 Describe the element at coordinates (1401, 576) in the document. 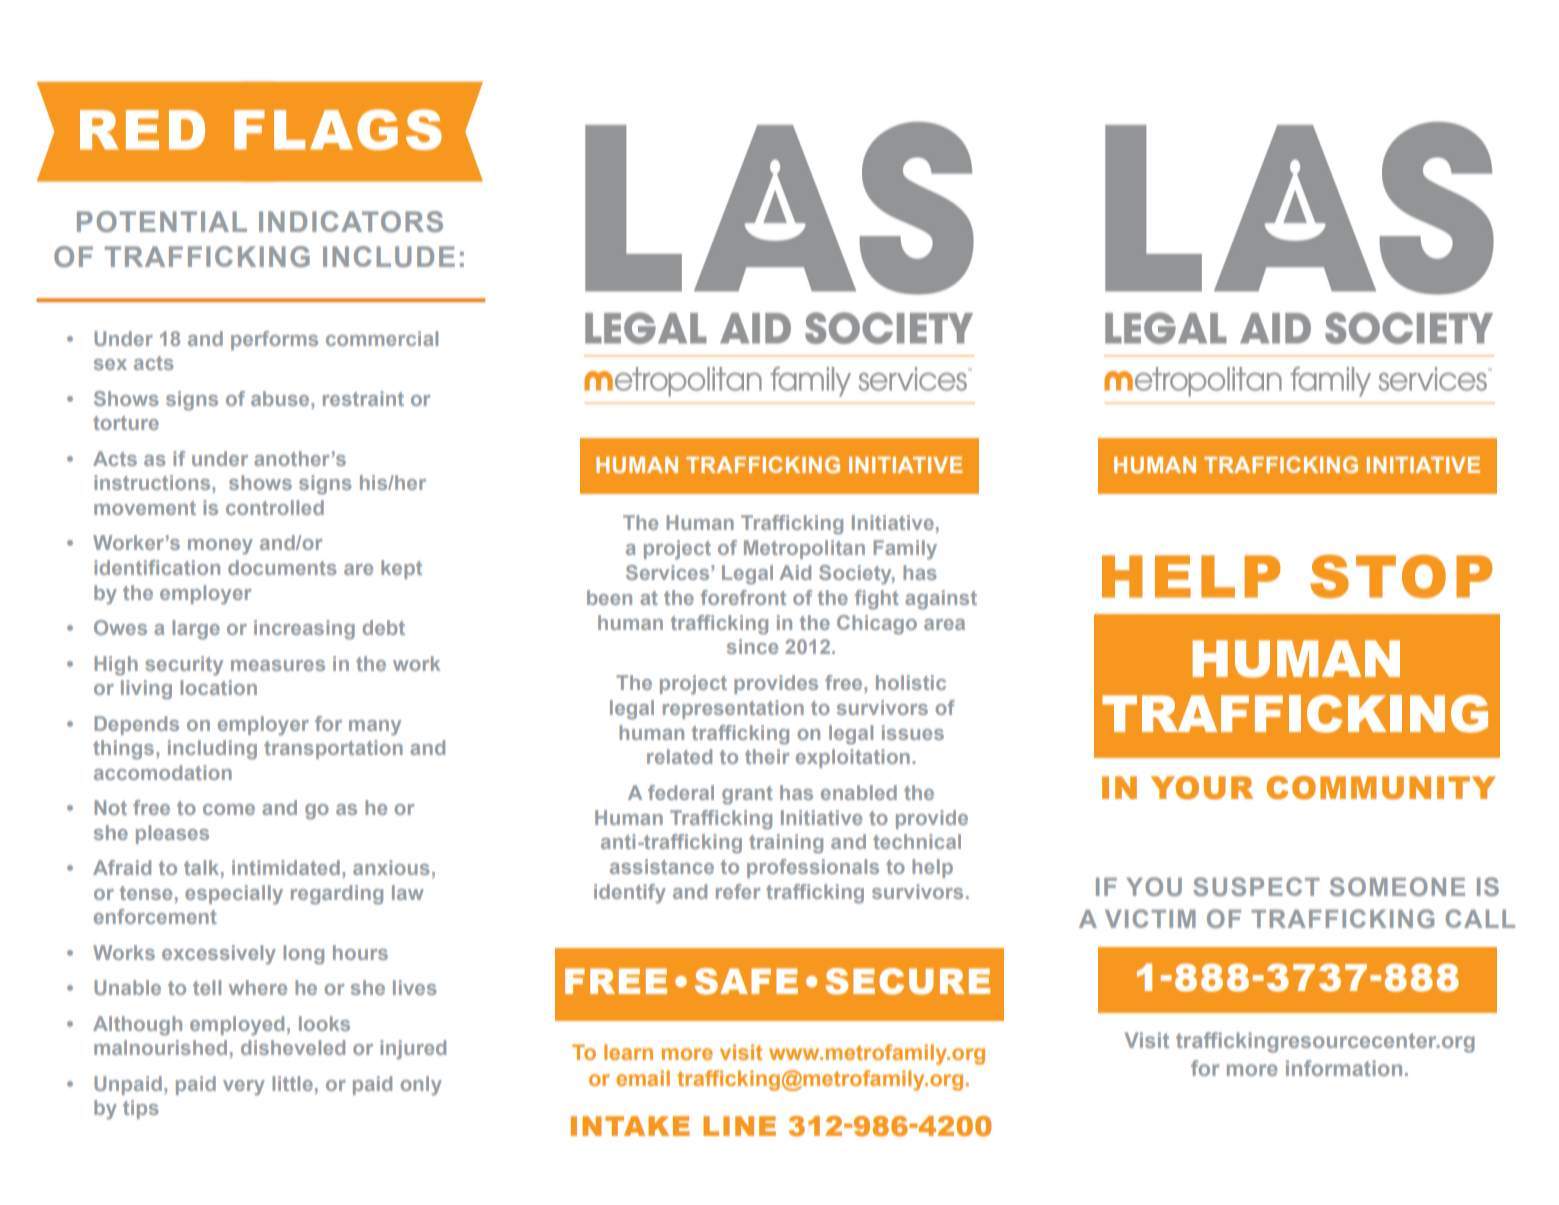

I see `STOP` at that location.
